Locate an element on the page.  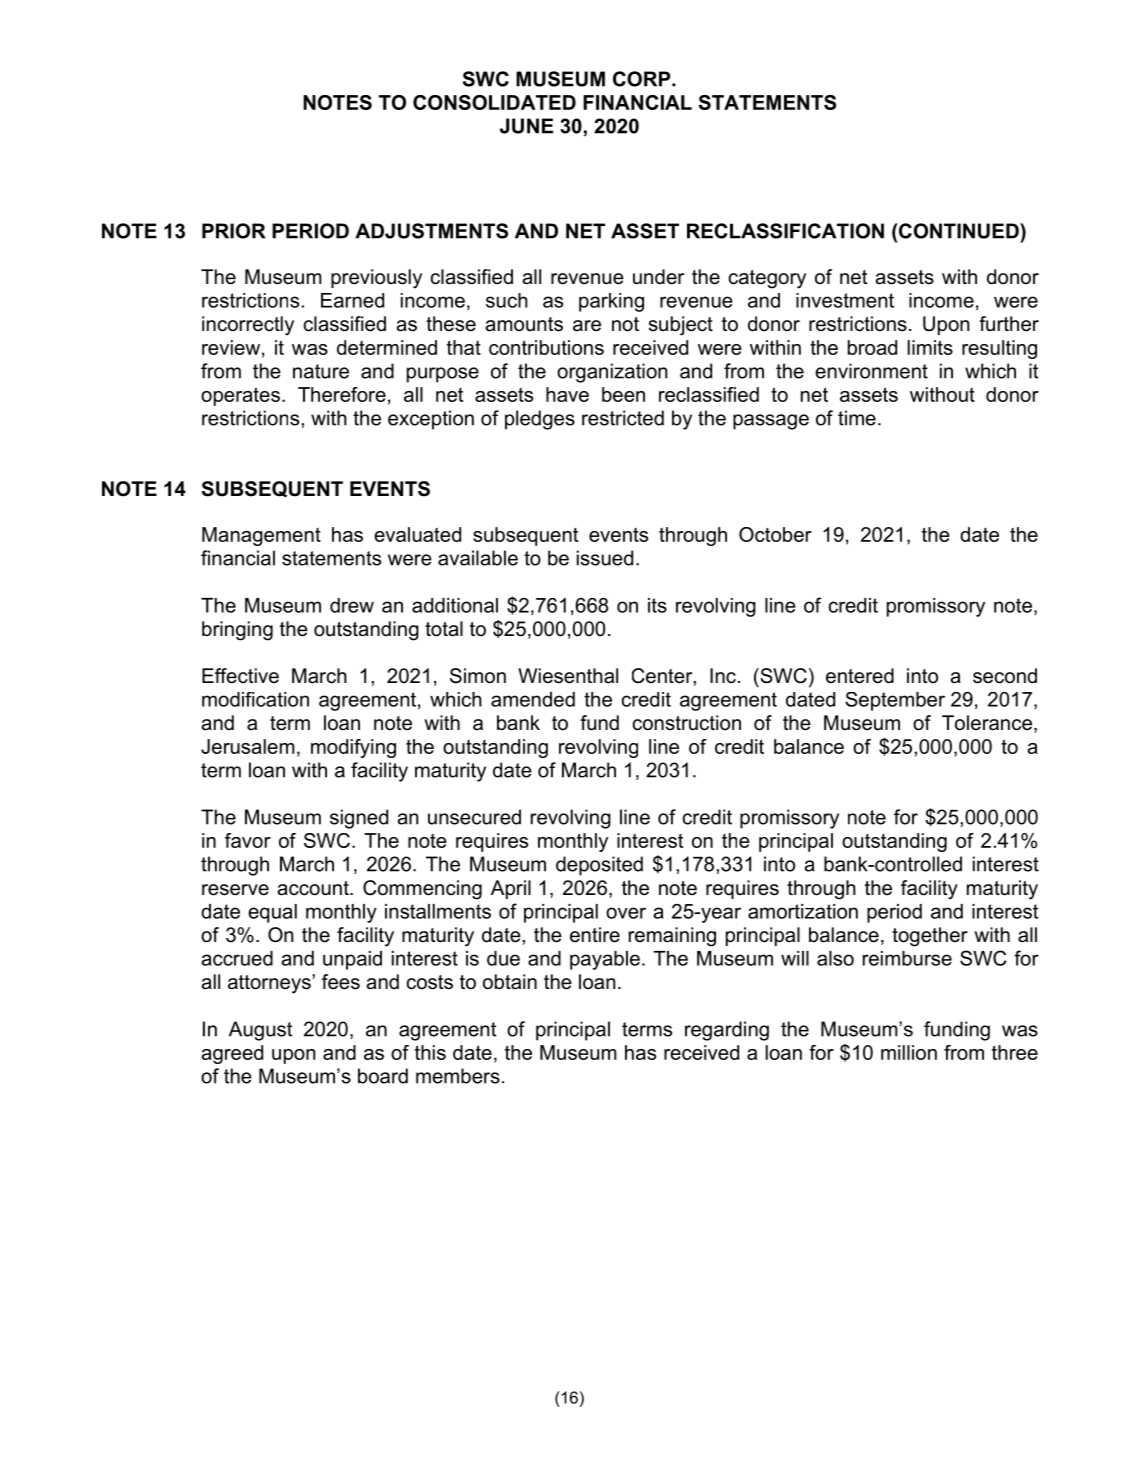
million is located at coordinates (909, 1052).
